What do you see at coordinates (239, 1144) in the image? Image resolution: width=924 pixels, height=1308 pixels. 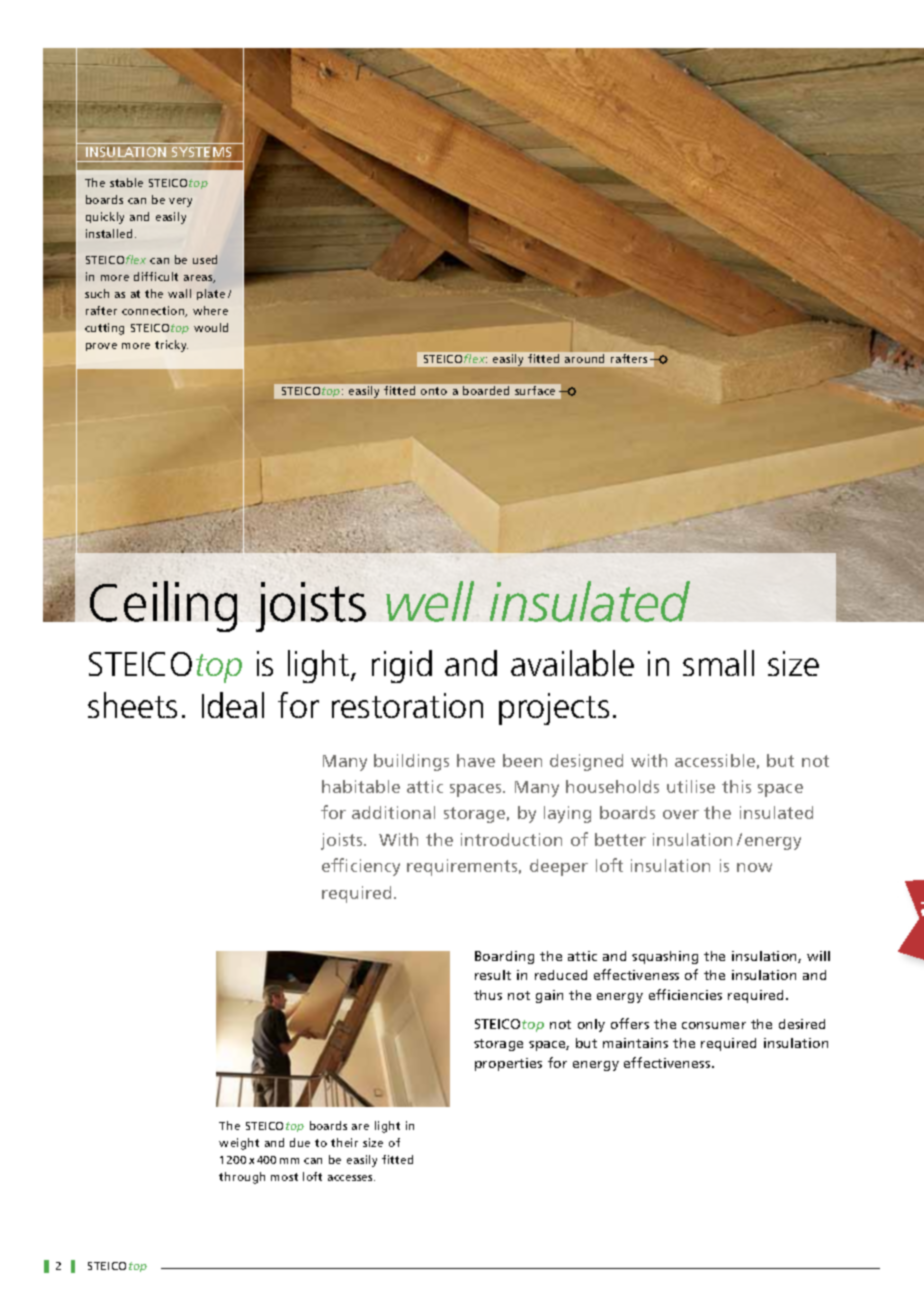 I see `weight` at bounding box center [239, 1144].
